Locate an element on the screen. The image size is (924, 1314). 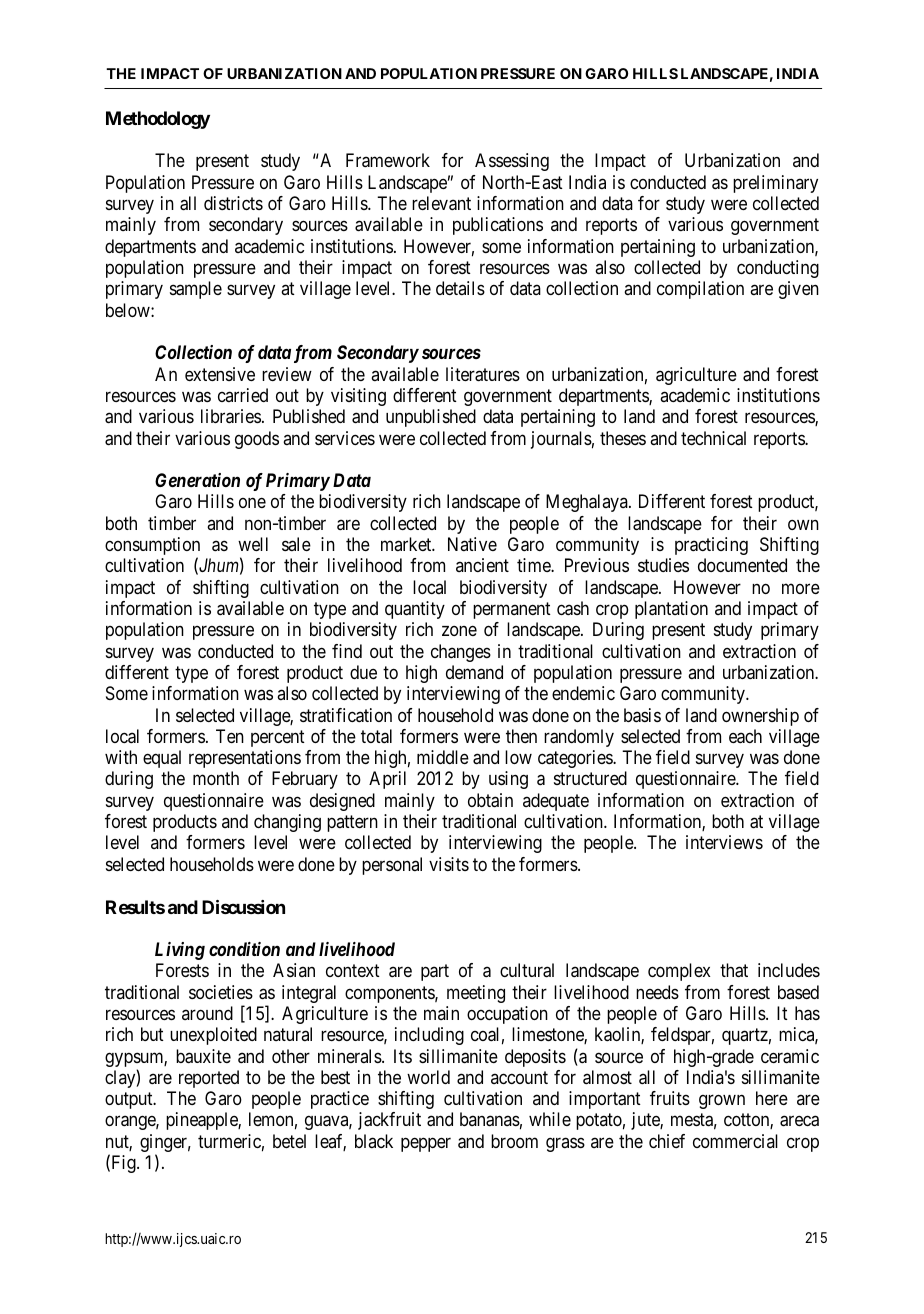
consumption is located at coordinates (152, 547).
